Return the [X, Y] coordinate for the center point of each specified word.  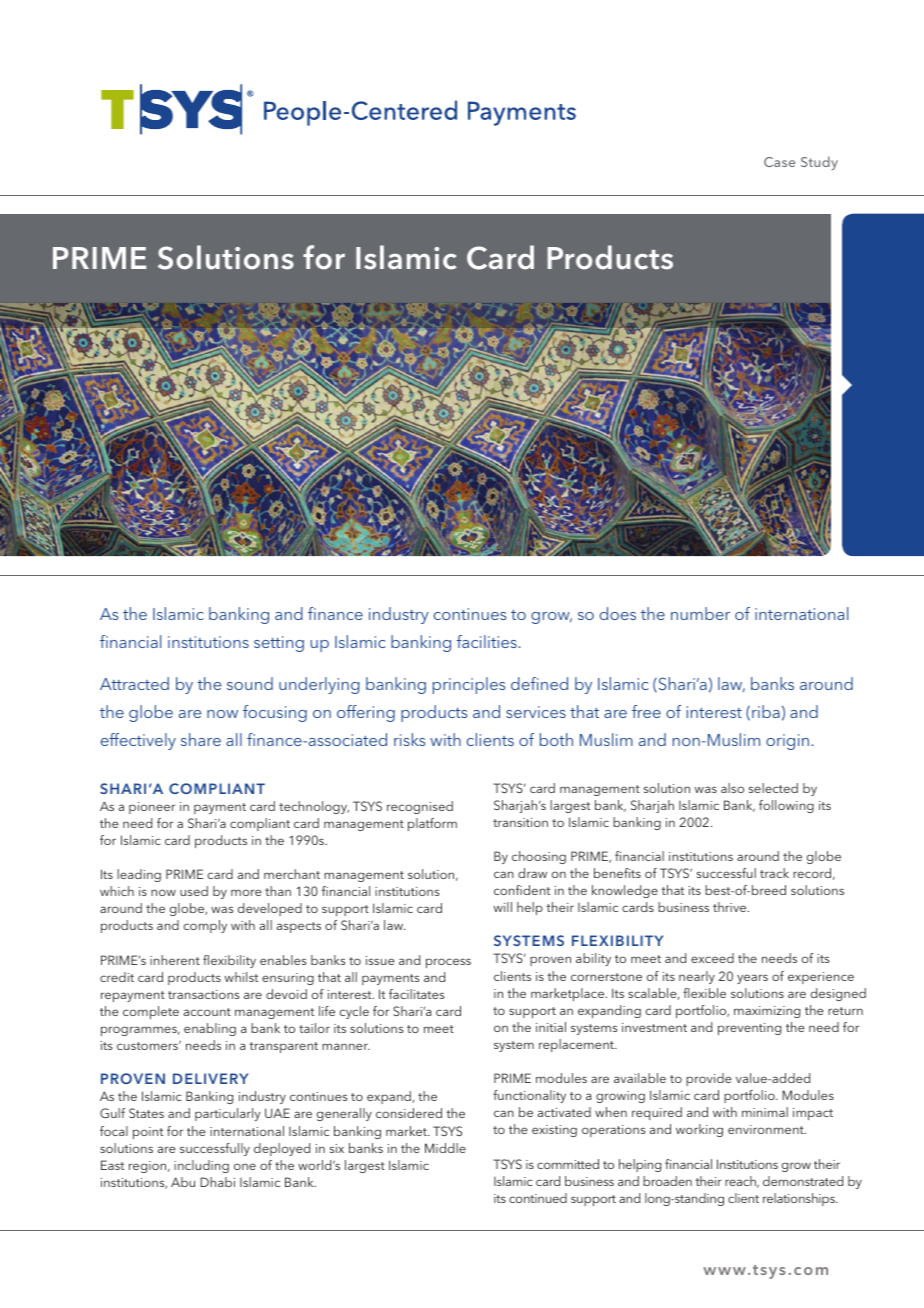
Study [819, 163]
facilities [487, 641]
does [618, 613]
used [194, 891]
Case [779, 162]
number [700, 613]
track [774, 873]
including [201, 1166]
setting [279, 644]
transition [520, 822]
